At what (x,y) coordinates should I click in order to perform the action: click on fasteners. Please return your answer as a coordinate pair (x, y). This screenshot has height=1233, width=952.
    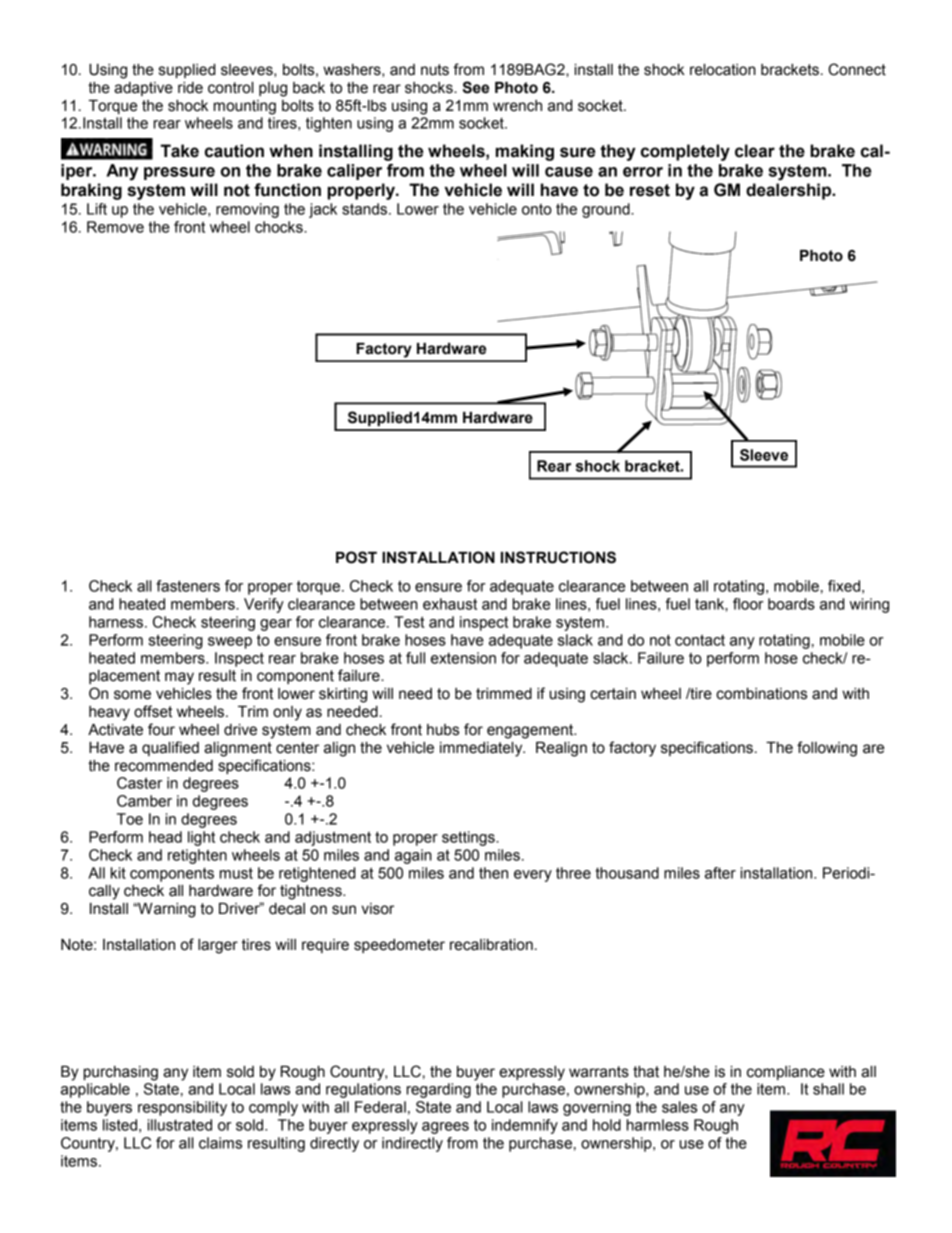
    Looking at the image, I should click on (188, 586).
